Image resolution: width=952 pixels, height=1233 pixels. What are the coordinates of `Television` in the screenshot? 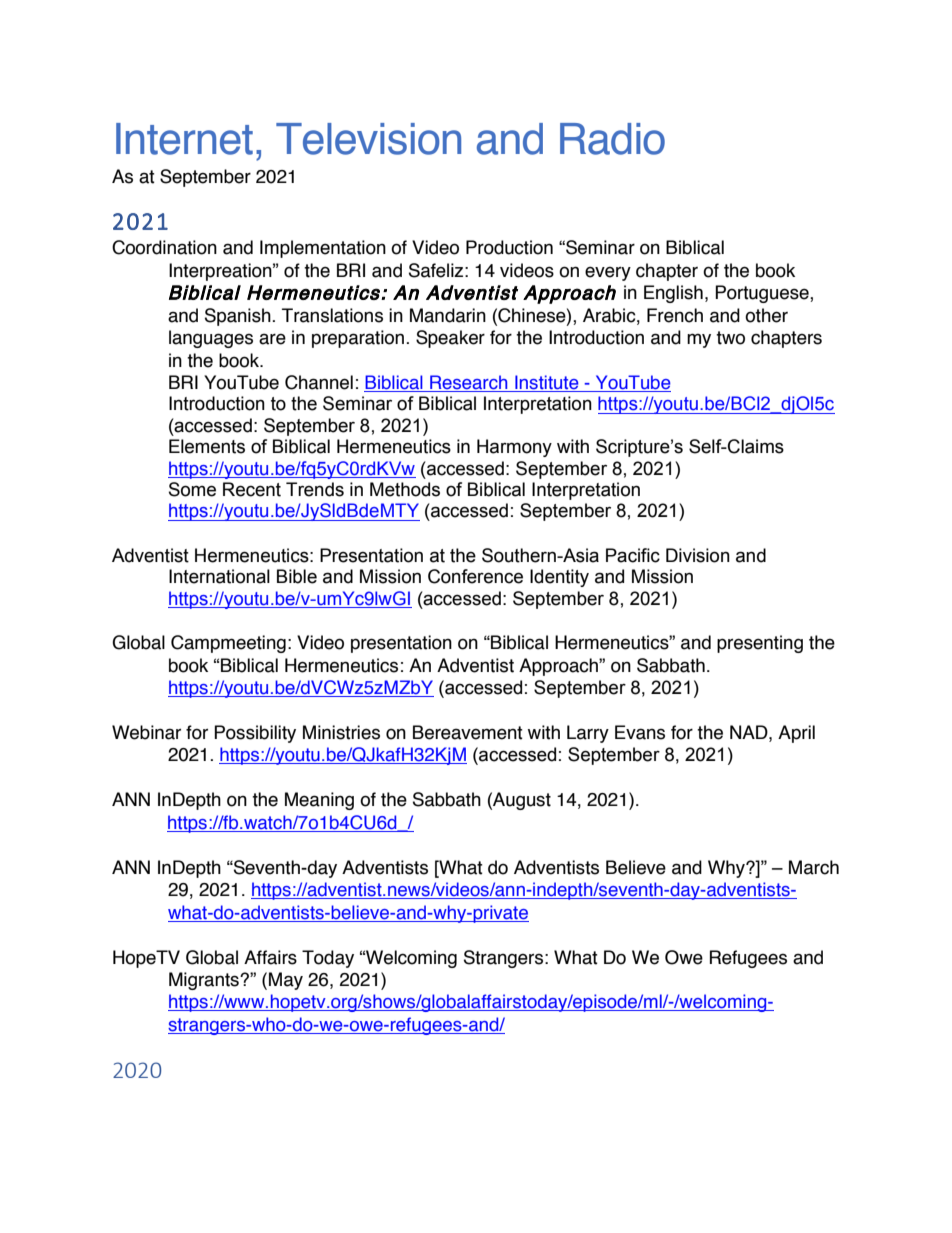 It's located at (368, 139).
